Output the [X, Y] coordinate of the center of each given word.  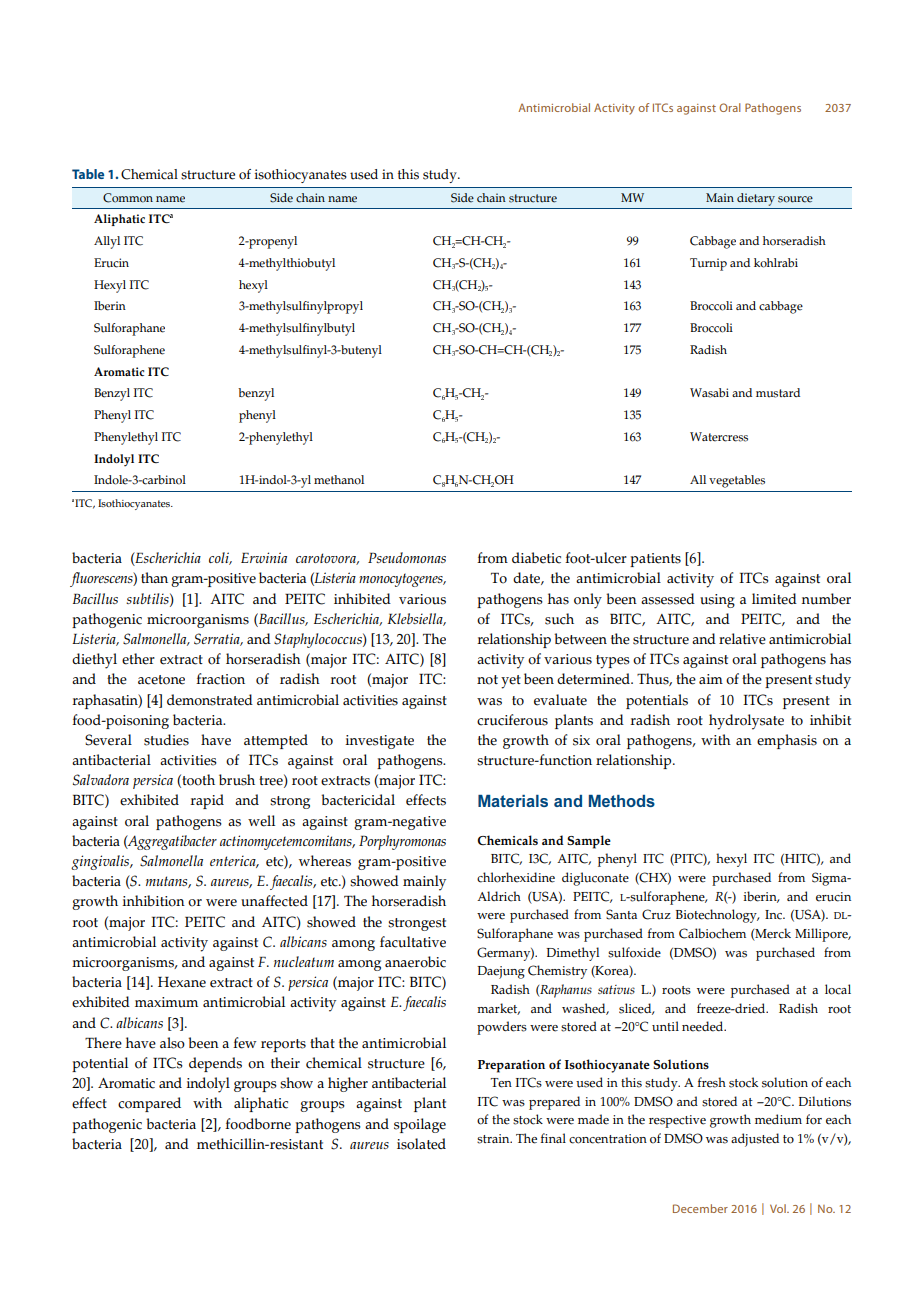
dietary [756, 199]
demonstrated [210, 700]
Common [128, 198]
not [487, 680]
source [795, 199]
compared [149, 1104]
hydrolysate [746, 722]
